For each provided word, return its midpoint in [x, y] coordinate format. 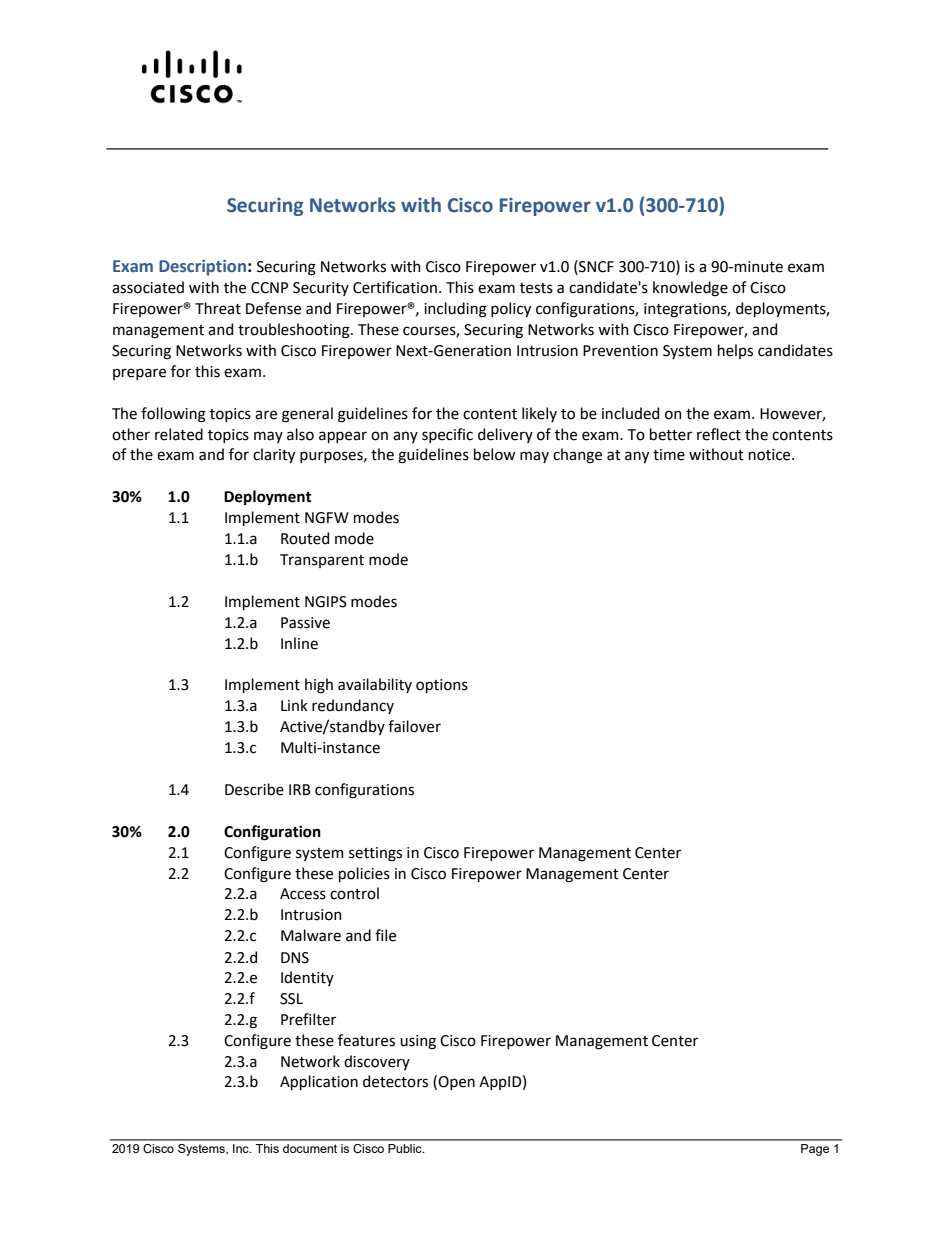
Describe [254, 789]
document [310, 1148]
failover [414, 726]
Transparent [322, 561]
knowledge [690, 289]
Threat [218, 308]
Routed [305, 538]
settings [375, 854]
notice [771, 455]
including [455, 310]
